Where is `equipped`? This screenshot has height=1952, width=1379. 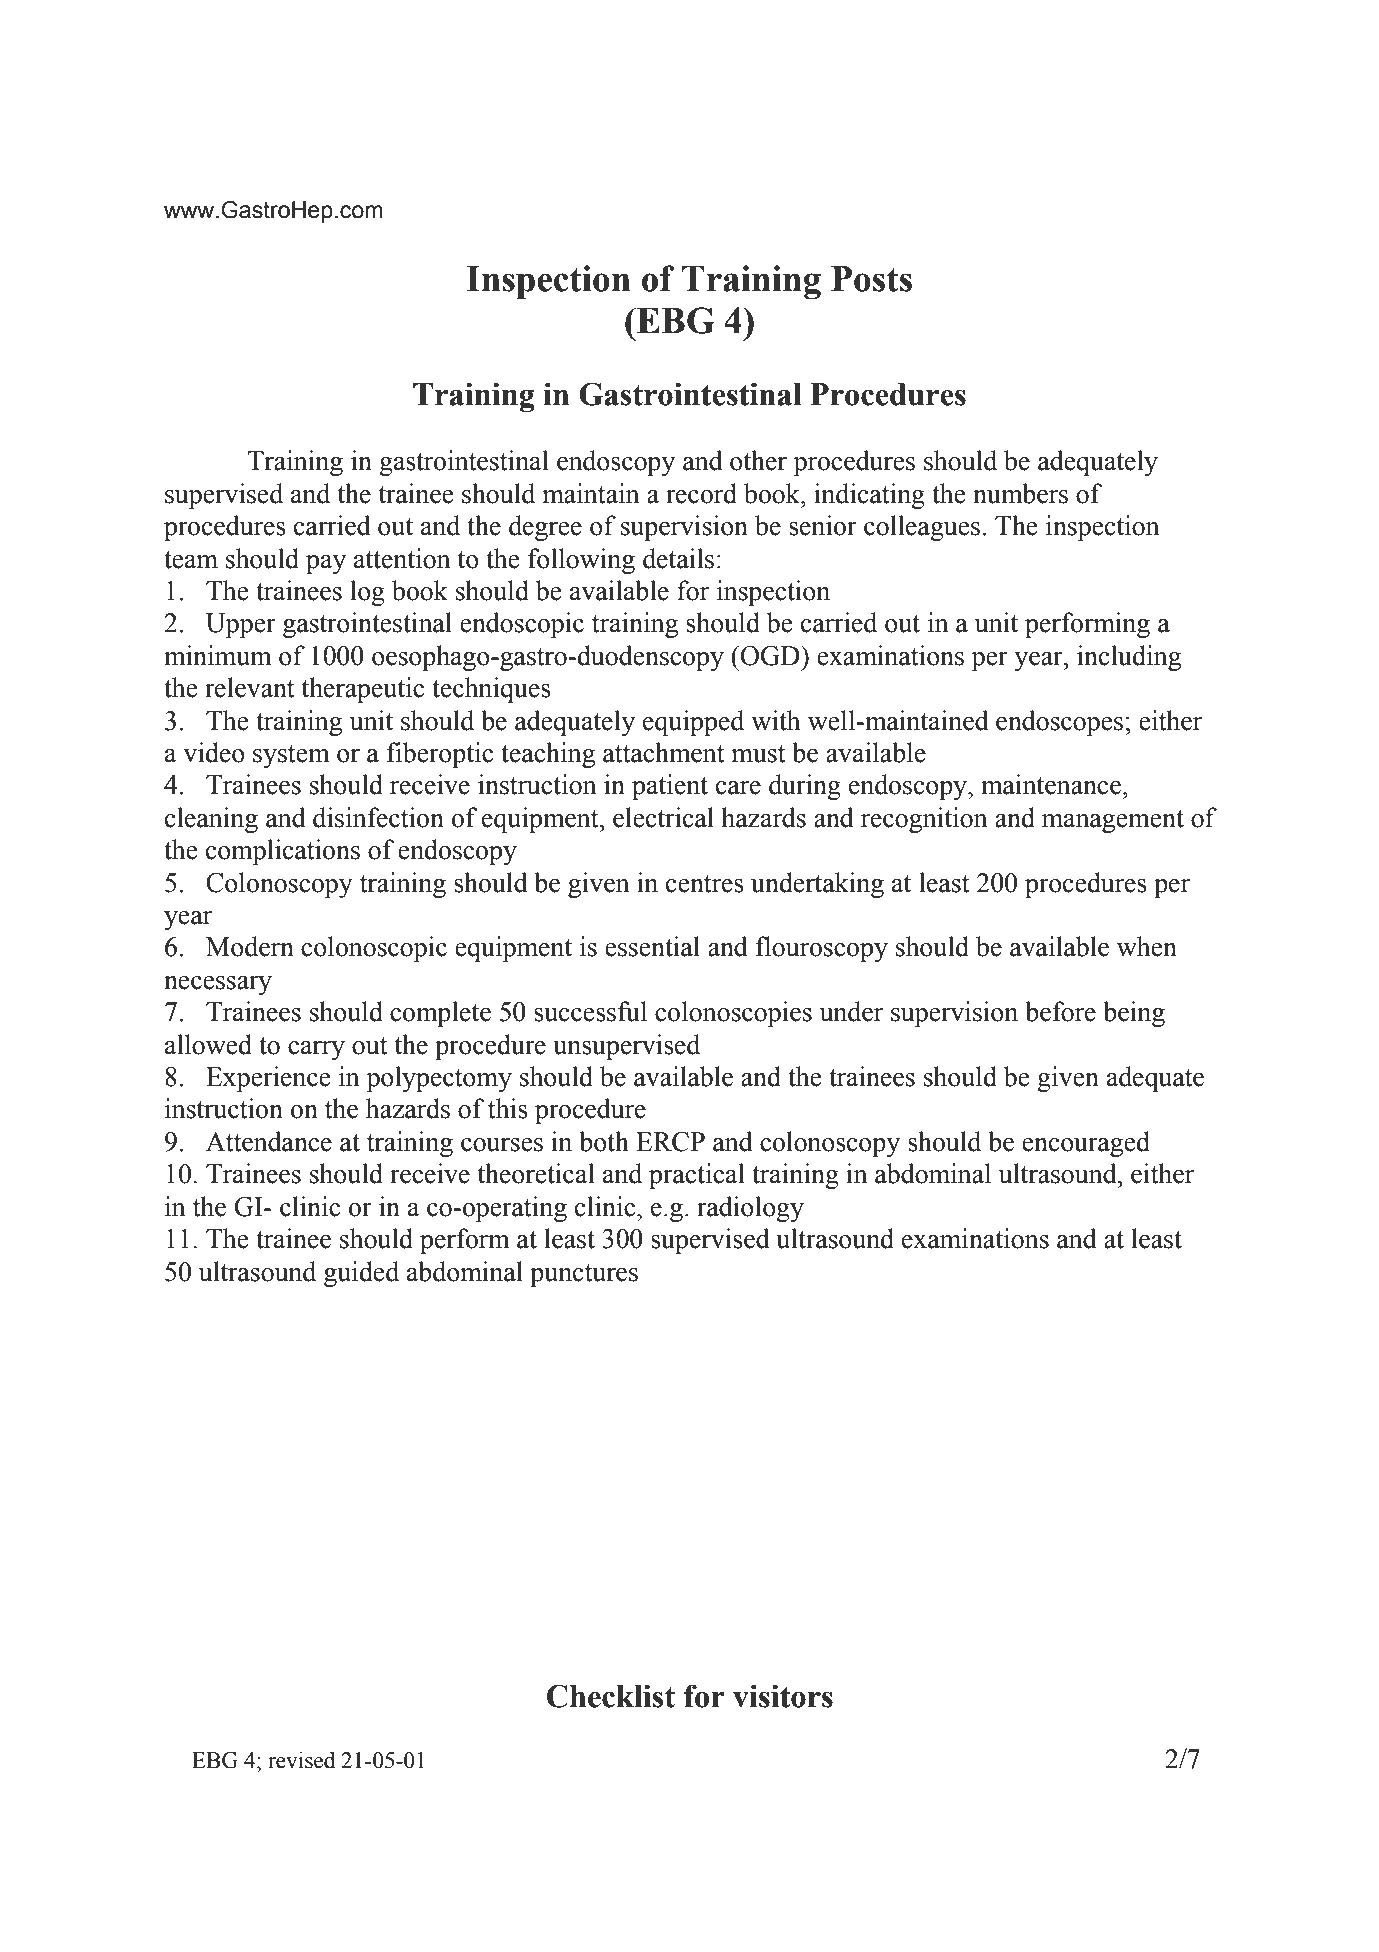 equipped is located at coordinates (693, 723).
